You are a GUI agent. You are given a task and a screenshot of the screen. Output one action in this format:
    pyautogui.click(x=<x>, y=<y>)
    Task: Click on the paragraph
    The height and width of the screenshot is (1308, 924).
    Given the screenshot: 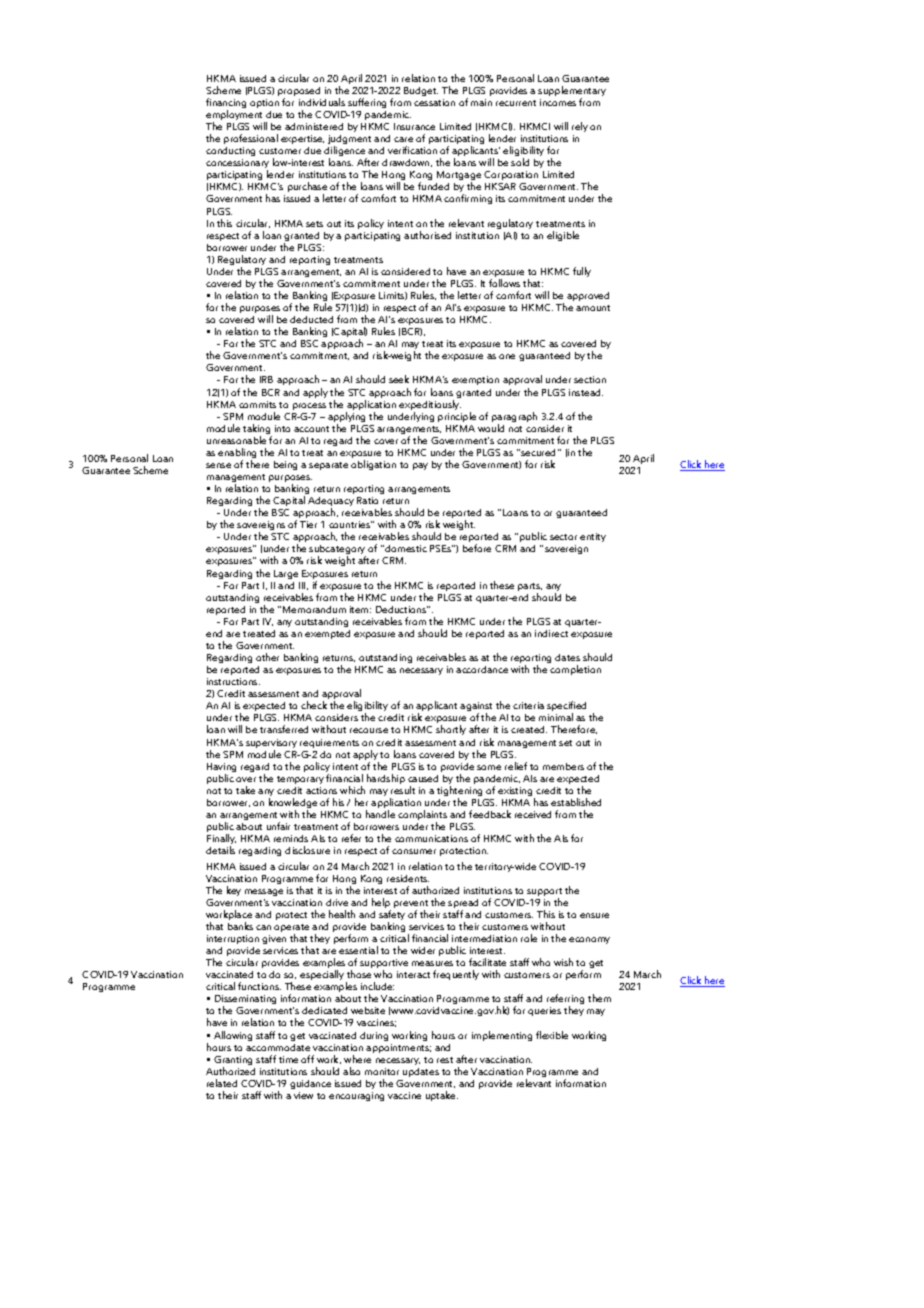 What is the action you would take?
    pyautogui.click(x=514, y=418)
